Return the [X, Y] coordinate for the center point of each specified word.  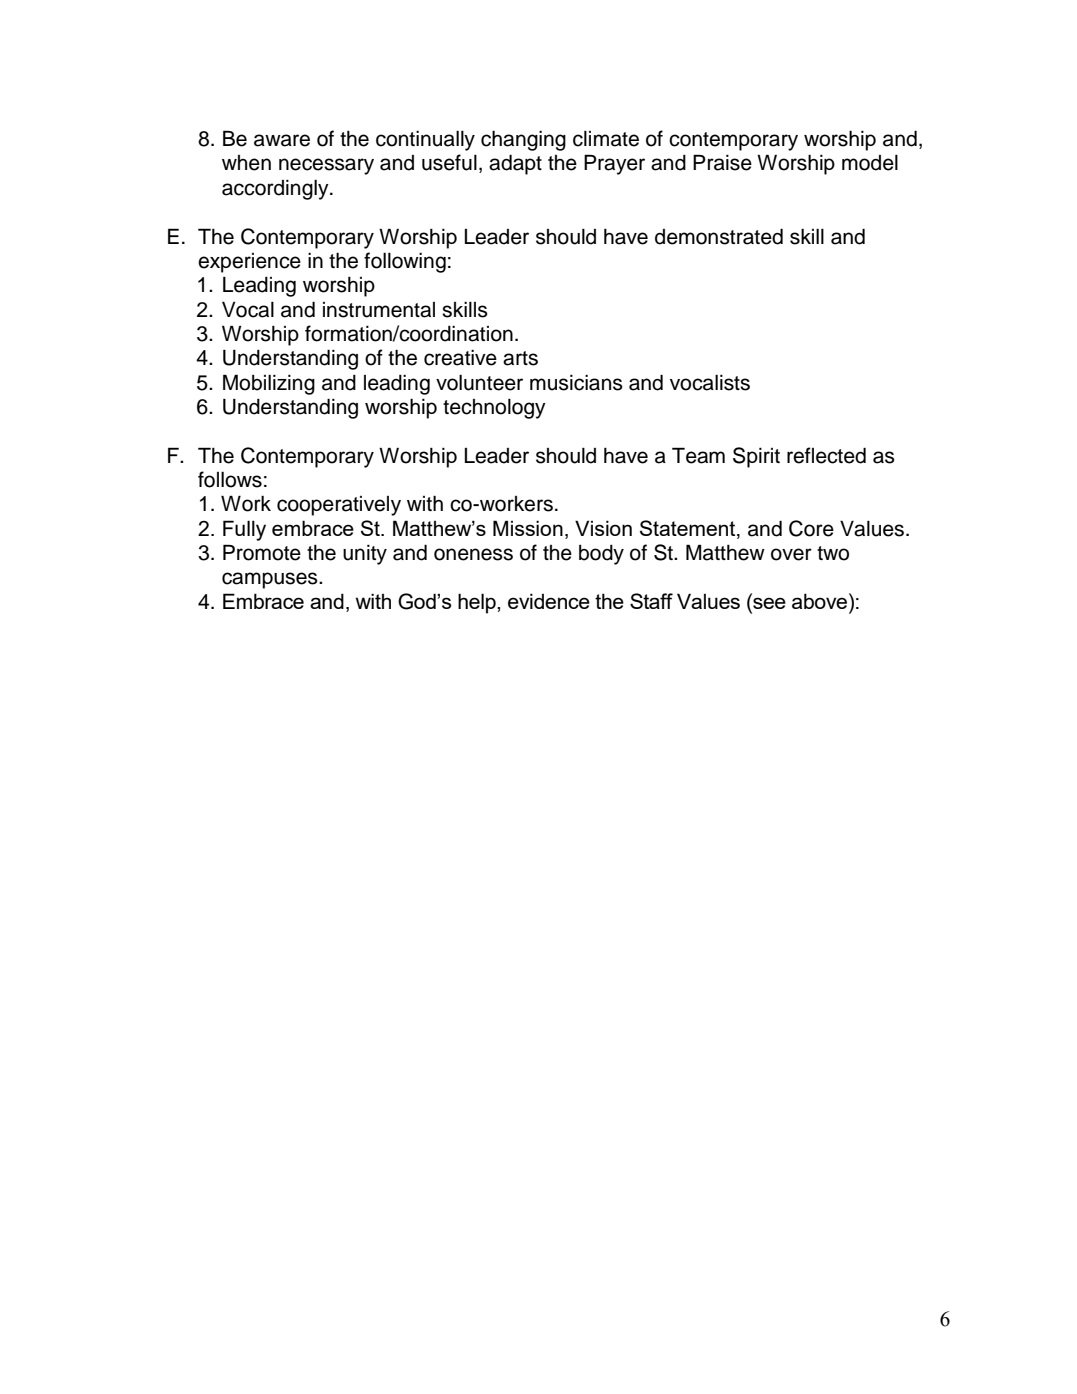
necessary [326, 166]
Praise [722, 162]
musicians [576, 383]
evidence [549, 601]
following [405, 262]
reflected [826, 455]
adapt [515, 164]
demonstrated [719, 236]
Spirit [756, 457]
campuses [271, 580]
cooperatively [339, 506]
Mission [528, 528]
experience [249, 263]
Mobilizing [269, 384]
